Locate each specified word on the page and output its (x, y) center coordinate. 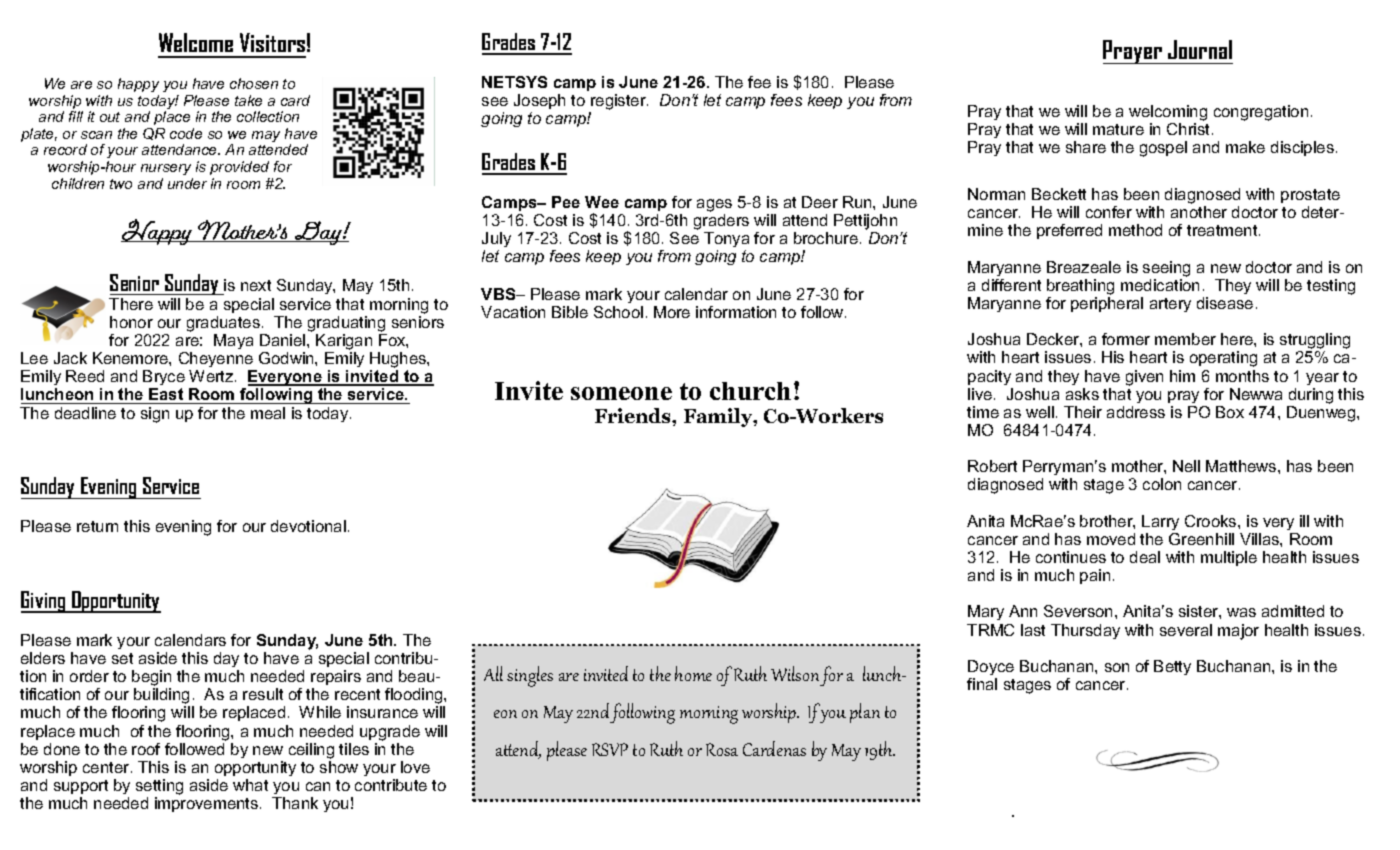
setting (159, 788)
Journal (1200, 49)
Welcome (196, 42)
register (618, 103)
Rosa (722, 749)
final (982, 684)
